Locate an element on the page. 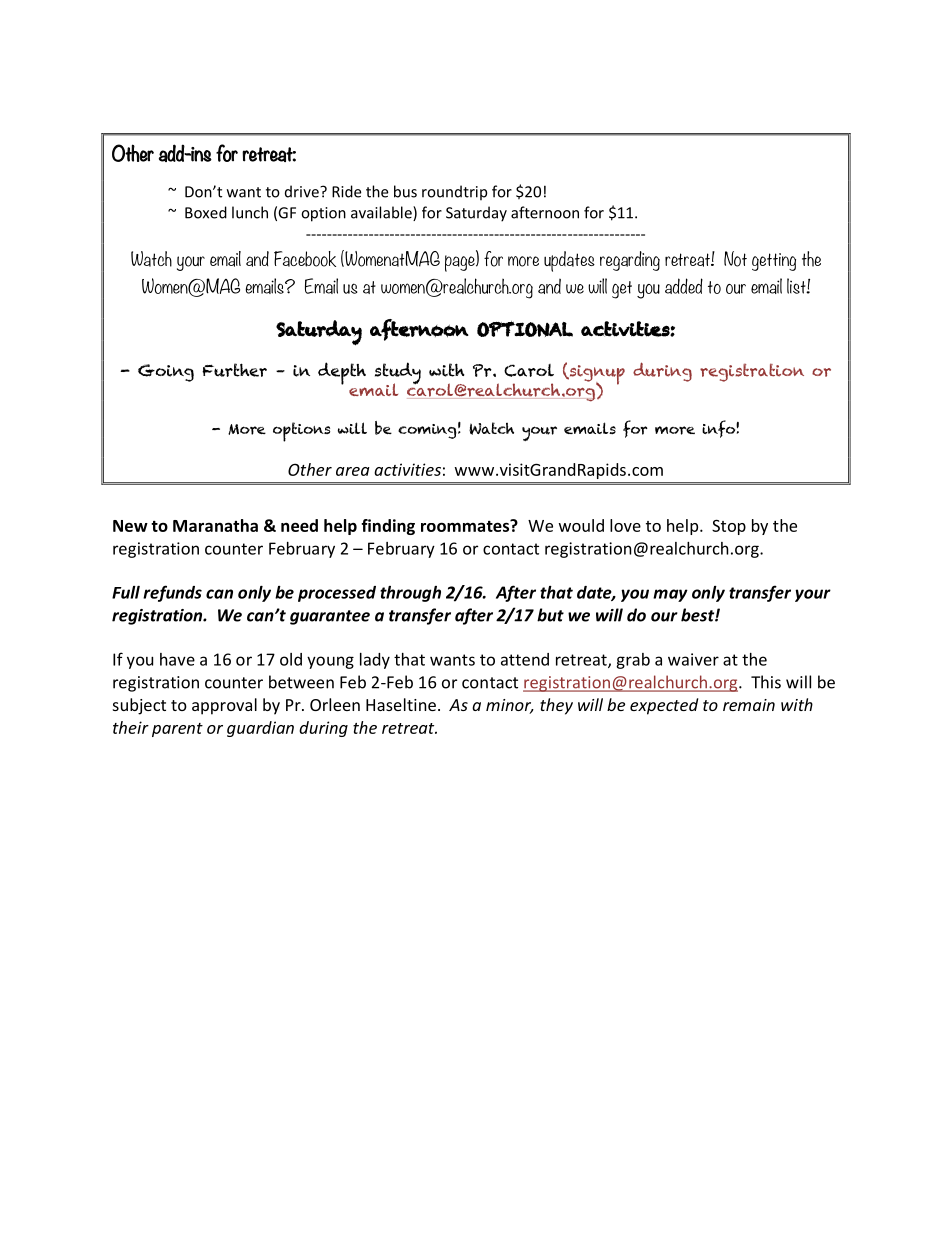 Image resolution: width=952 pixels, height=1233 pixels. roommates is located at coordinates (466, 526).
